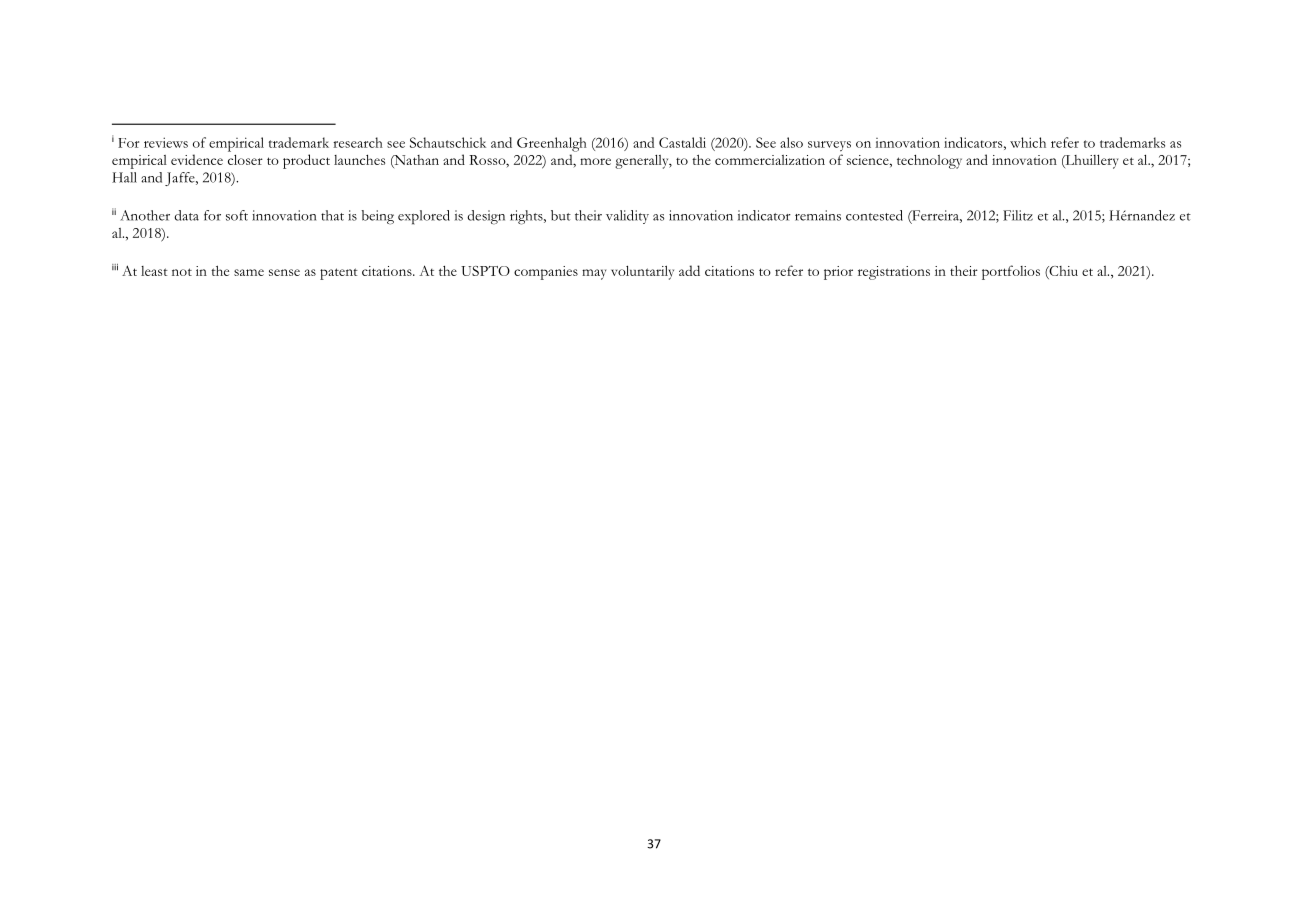 The image size is (1308, 924). Describe the element at coordinates (894, 273) in the screenshot. I see `registrations` at that location.
